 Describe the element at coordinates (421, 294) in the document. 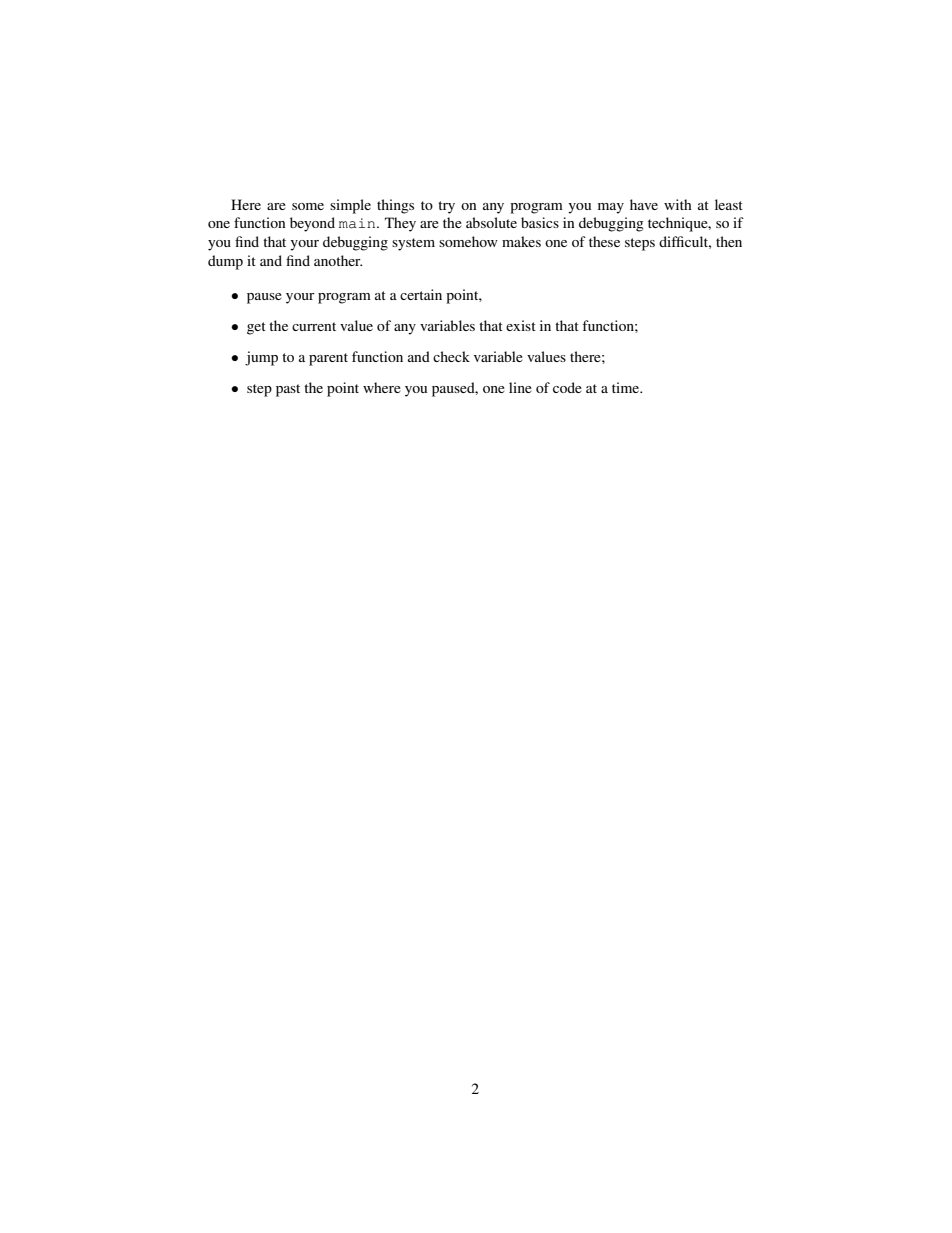

I see `certain` at that location.
